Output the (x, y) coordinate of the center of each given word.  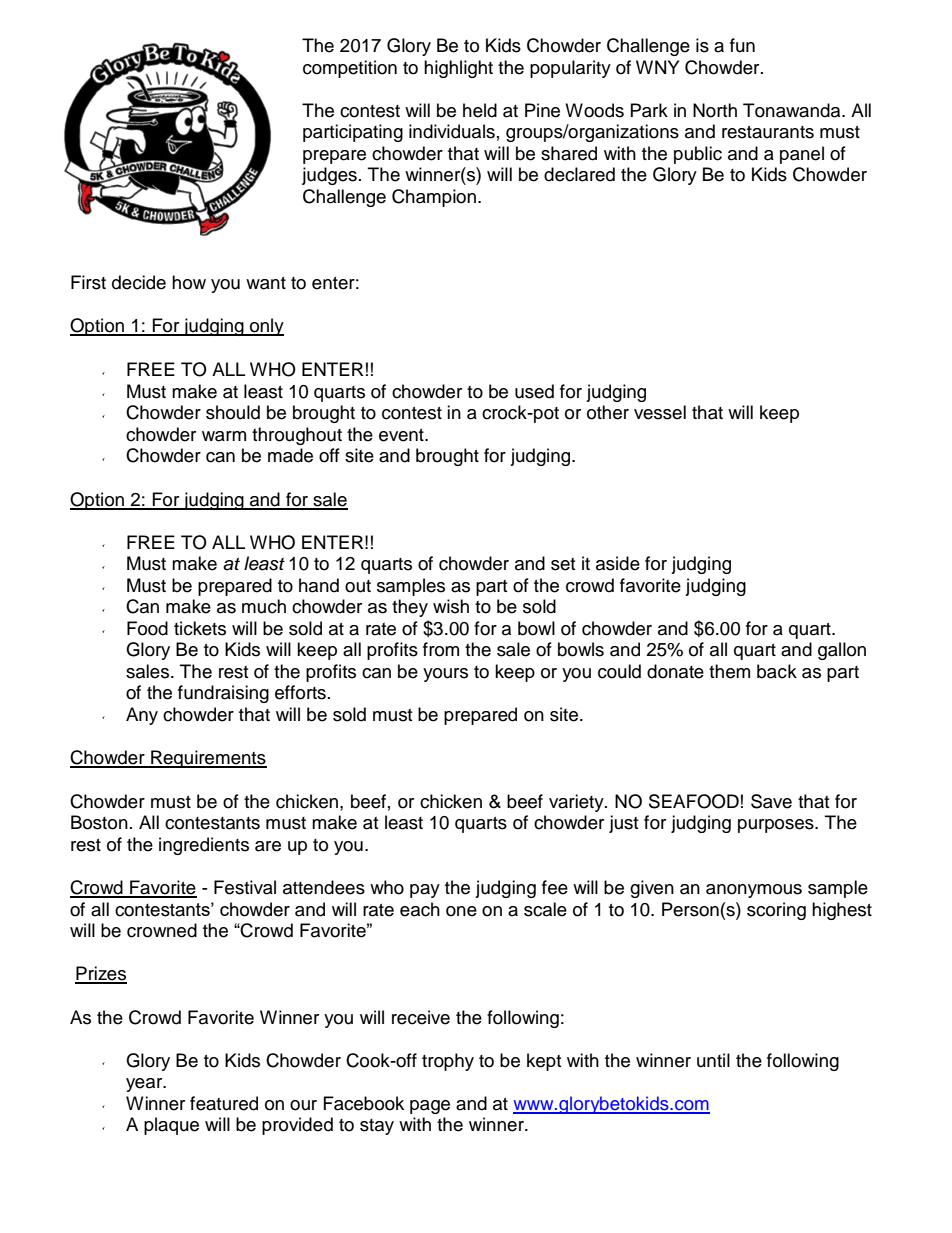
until (713, 1060)
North (715, 110)
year (145, 1085)
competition (350, 69)
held (480, 110)
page (430, 1107)
